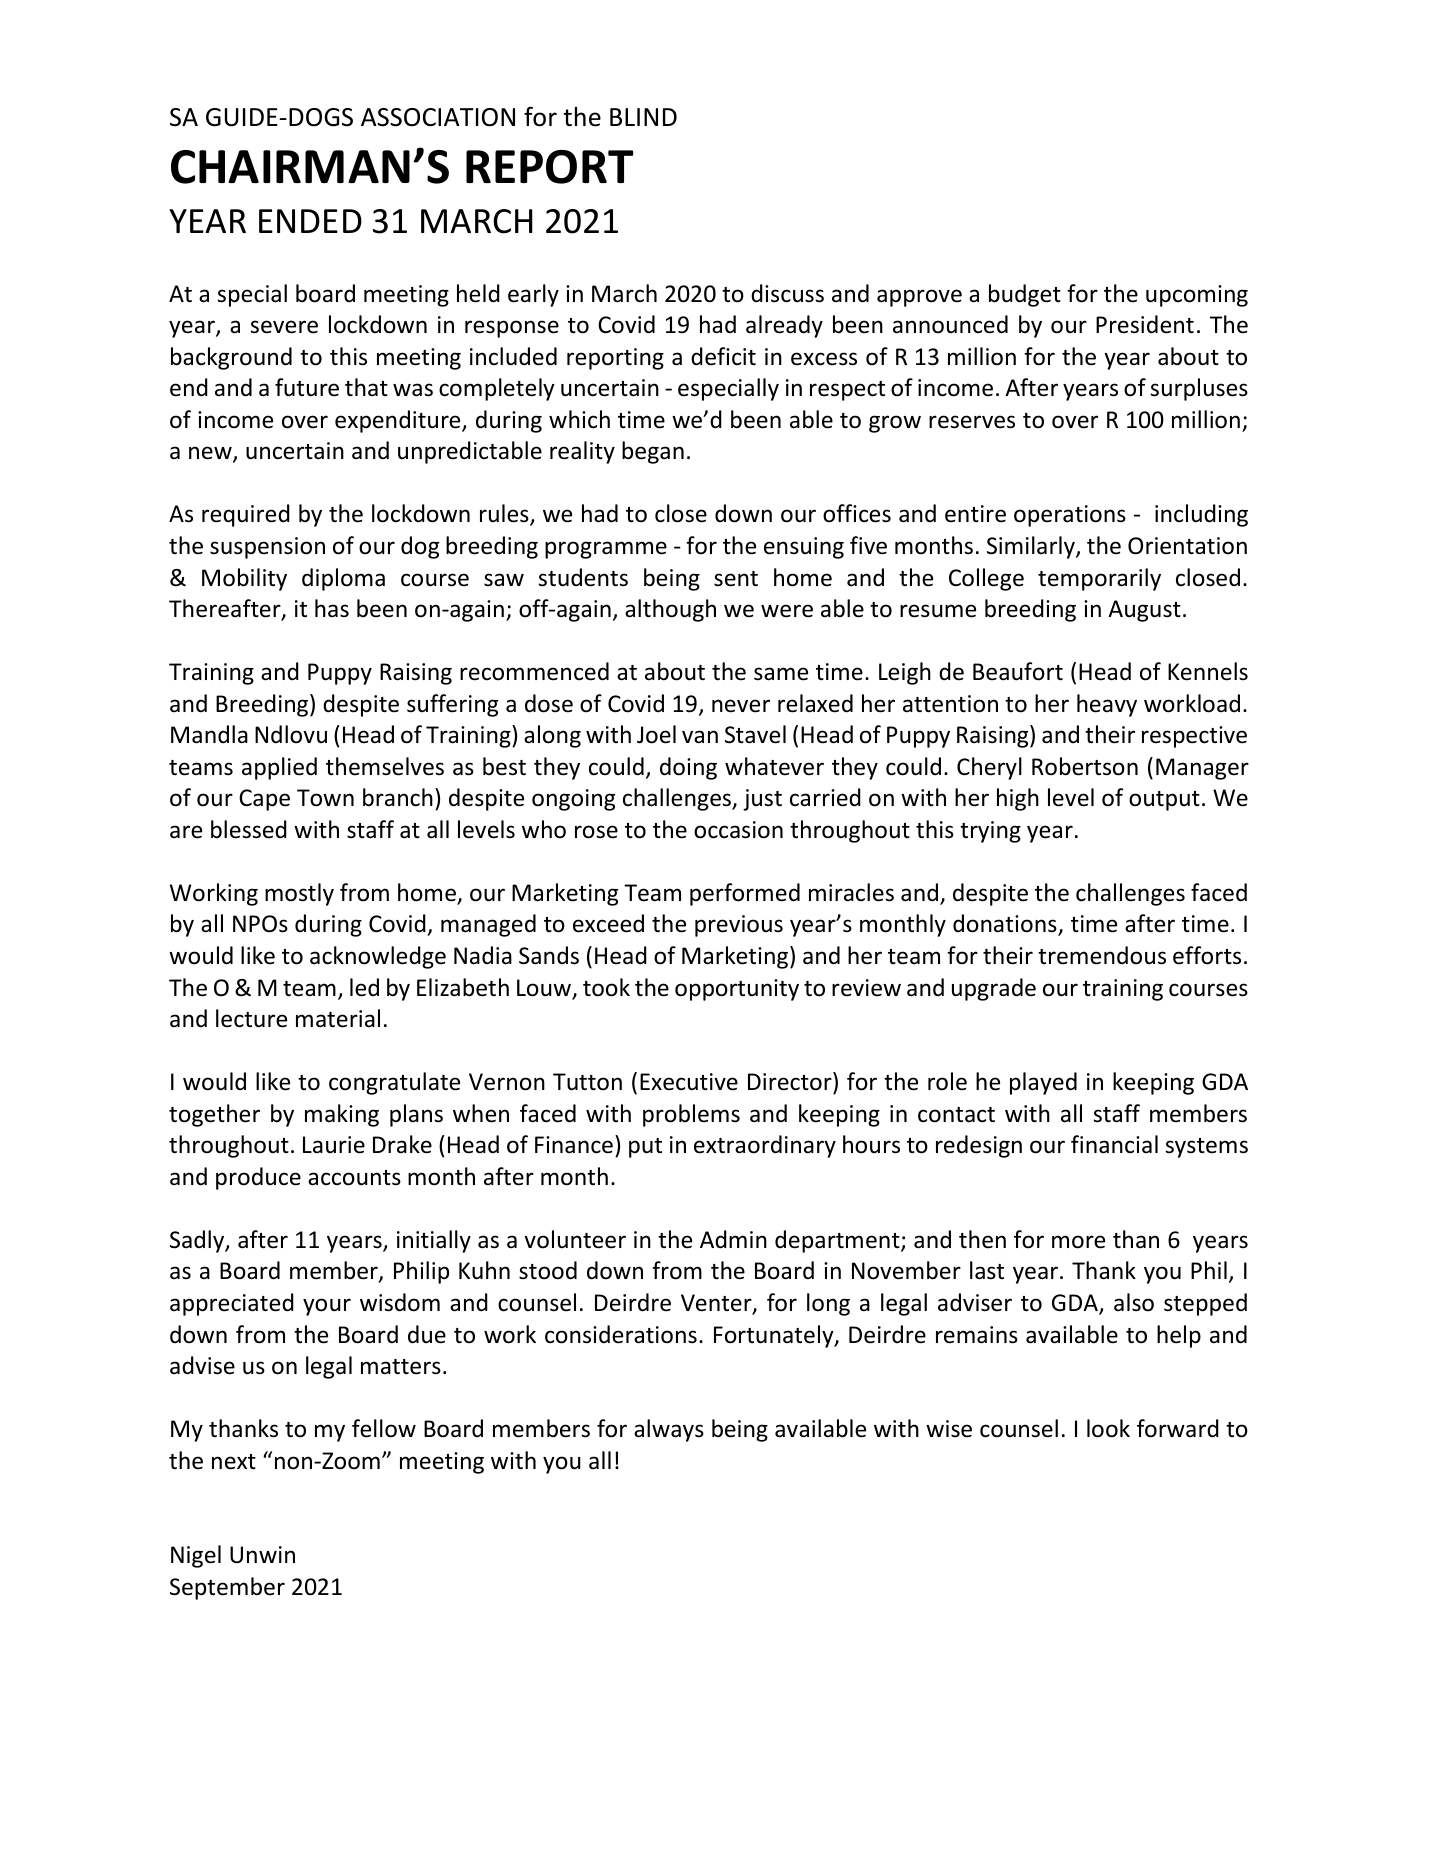 This image has width=1437, height=1860. Describe the element at coordinates (643, 117) in the image. I see `BLIND` at that location.
